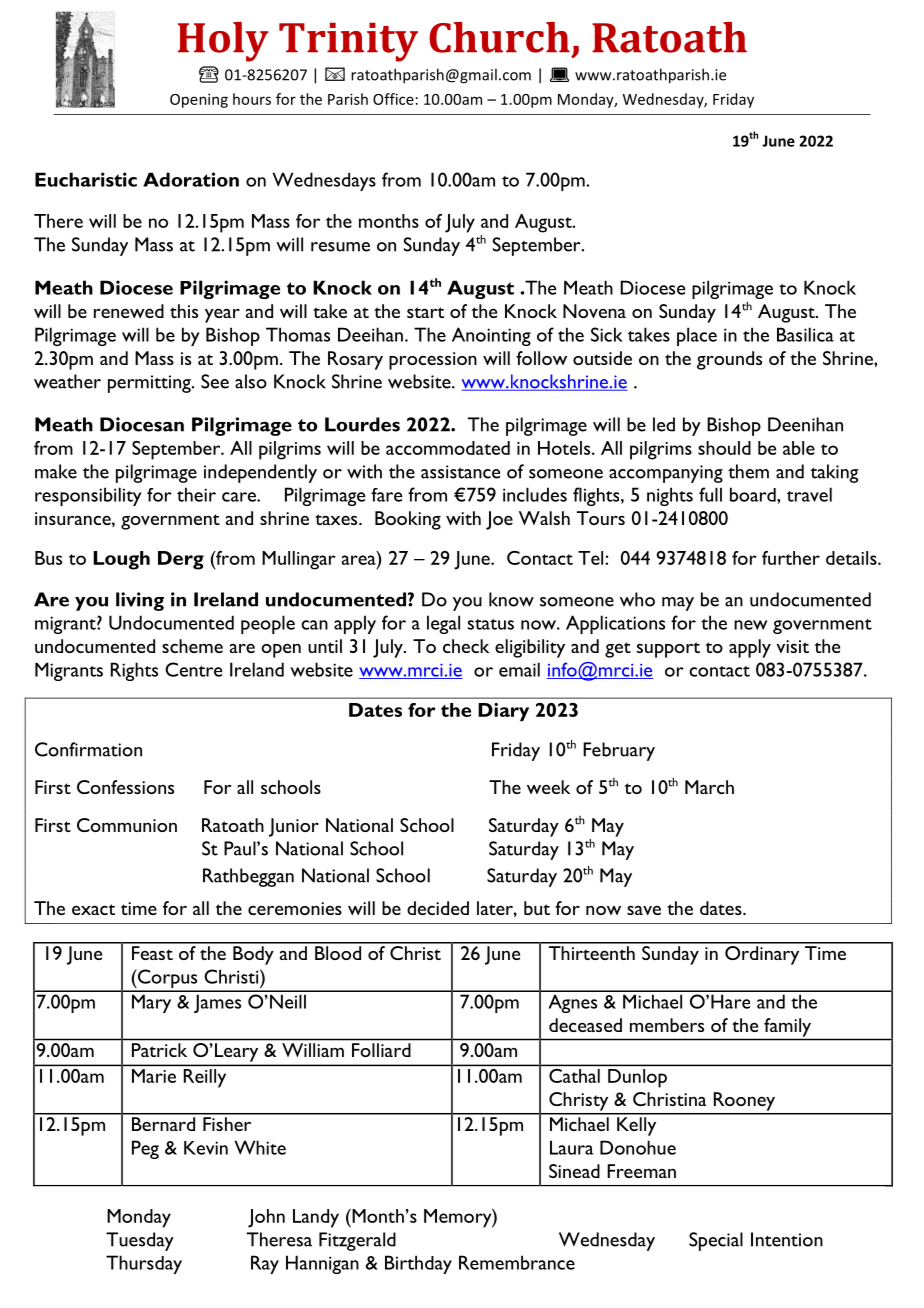  I want to click on March, so click(709, 787).
